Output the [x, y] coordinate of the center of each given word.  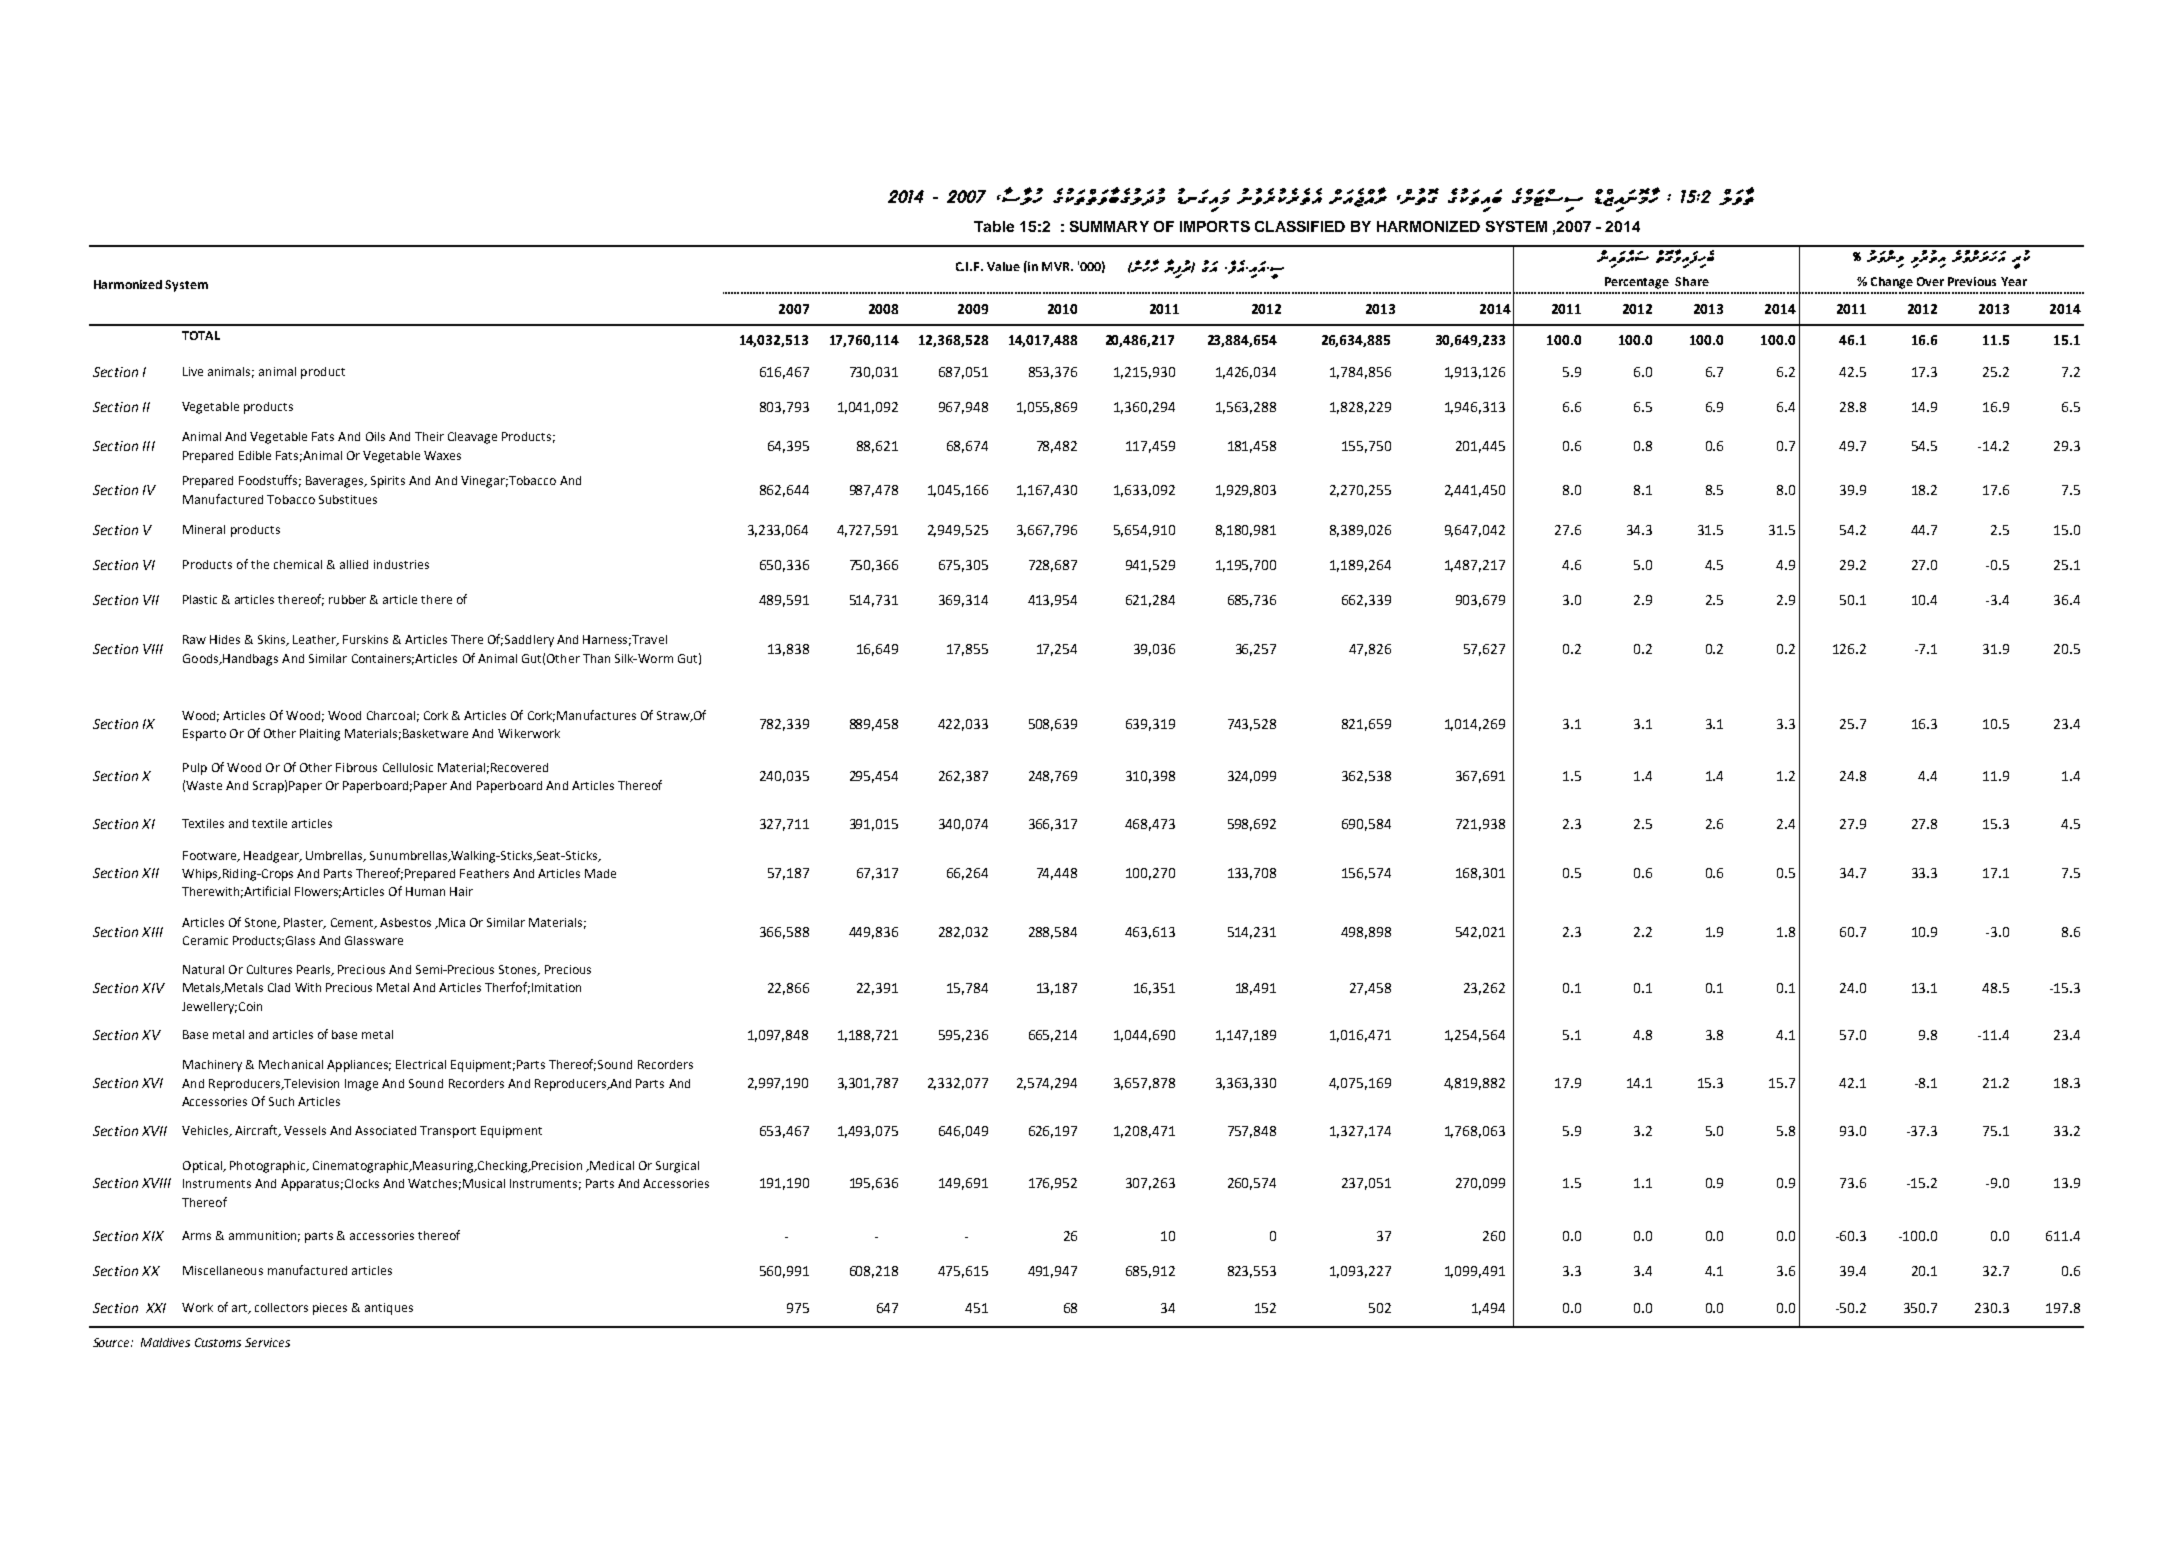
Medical [611, 1165]
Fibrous [356, 767]
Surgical [677, 1167]
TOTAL [201, 335]
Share [1692, 281]
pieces [330, 1309]
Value [1003, 266]
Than [596, 658]
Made [600, 873]
